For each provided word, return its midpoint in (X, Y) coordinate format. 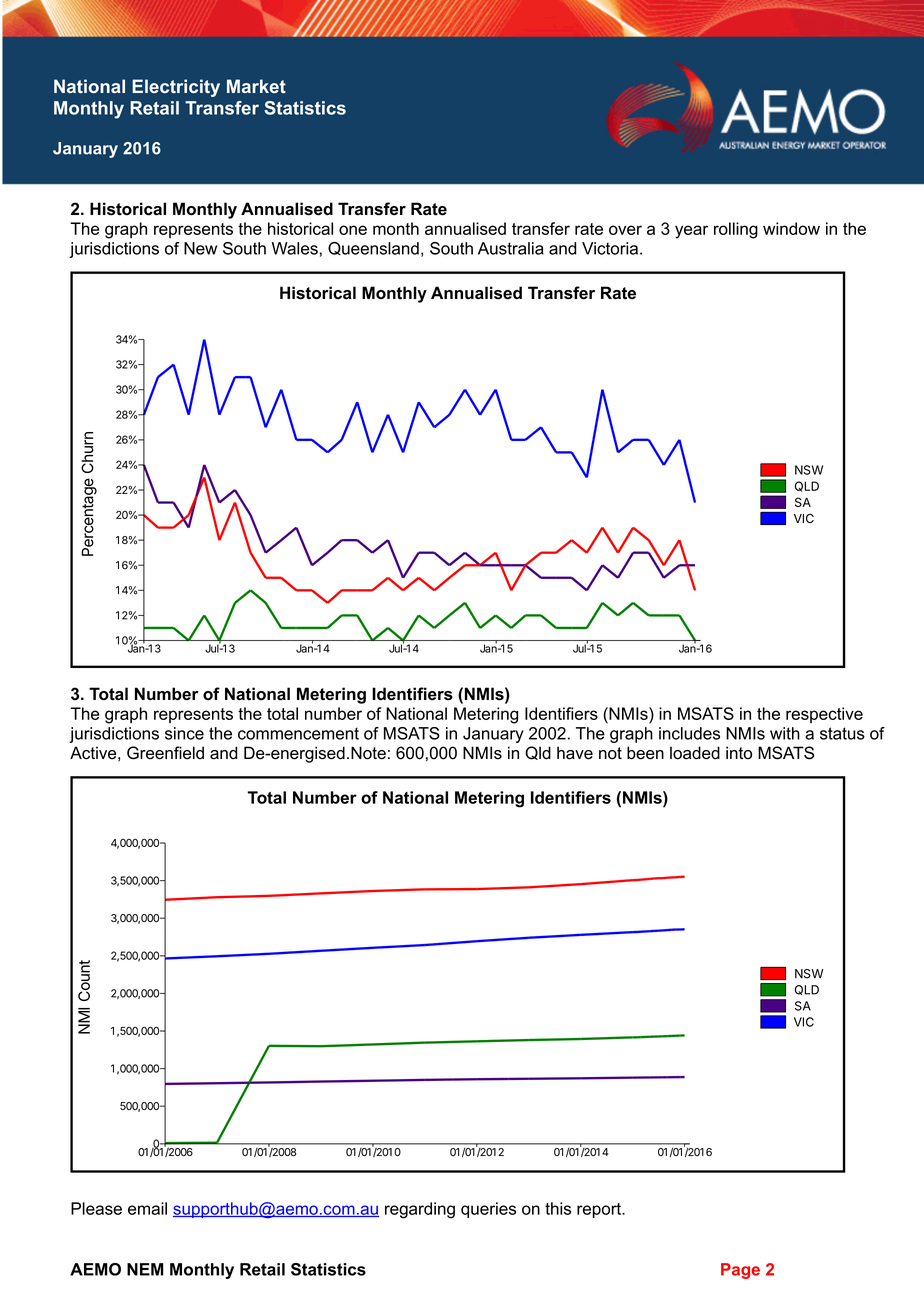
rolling (736, 230)
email (147, 1208)
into (739, 753)
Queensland (373, 248)
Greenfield (165, 753)
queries (488, 1210)
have (575, 753)
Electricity (176, 88)
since (184, 733)
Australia (511, 248)
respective (824, 715)
